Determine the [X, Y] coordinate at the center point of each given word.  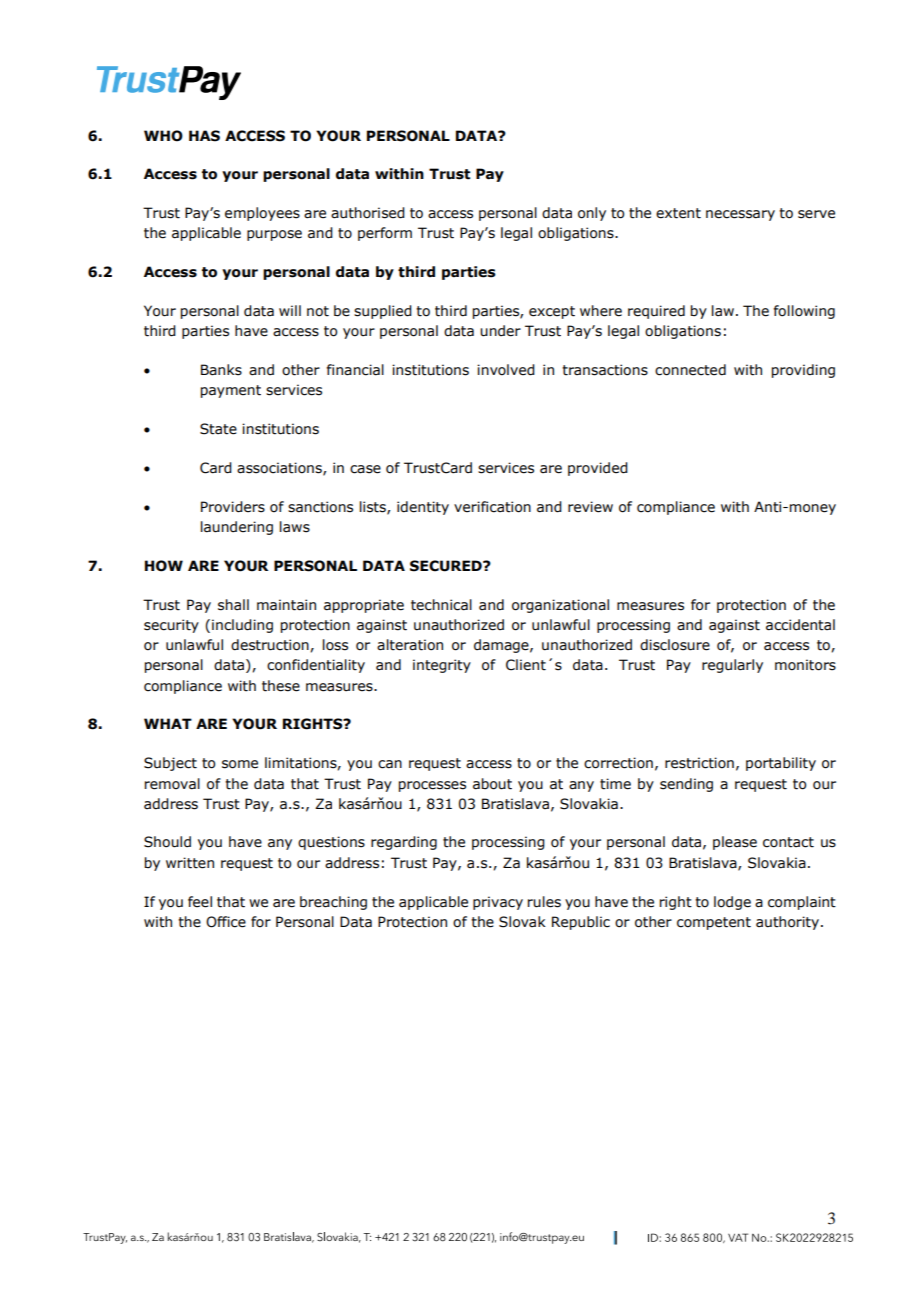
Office [226, 922]
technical [441, 605]
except [552, 312]
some [240, 764]
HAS [204, 136]
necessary [740, 215]
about [492, 784]
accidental [800, 625]
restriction [699, 763]
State [218, 429]
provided [598, 469]
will [290, 310]
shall [233, 605]
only [592, 214]
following [804, 312]
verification [492, 507]
